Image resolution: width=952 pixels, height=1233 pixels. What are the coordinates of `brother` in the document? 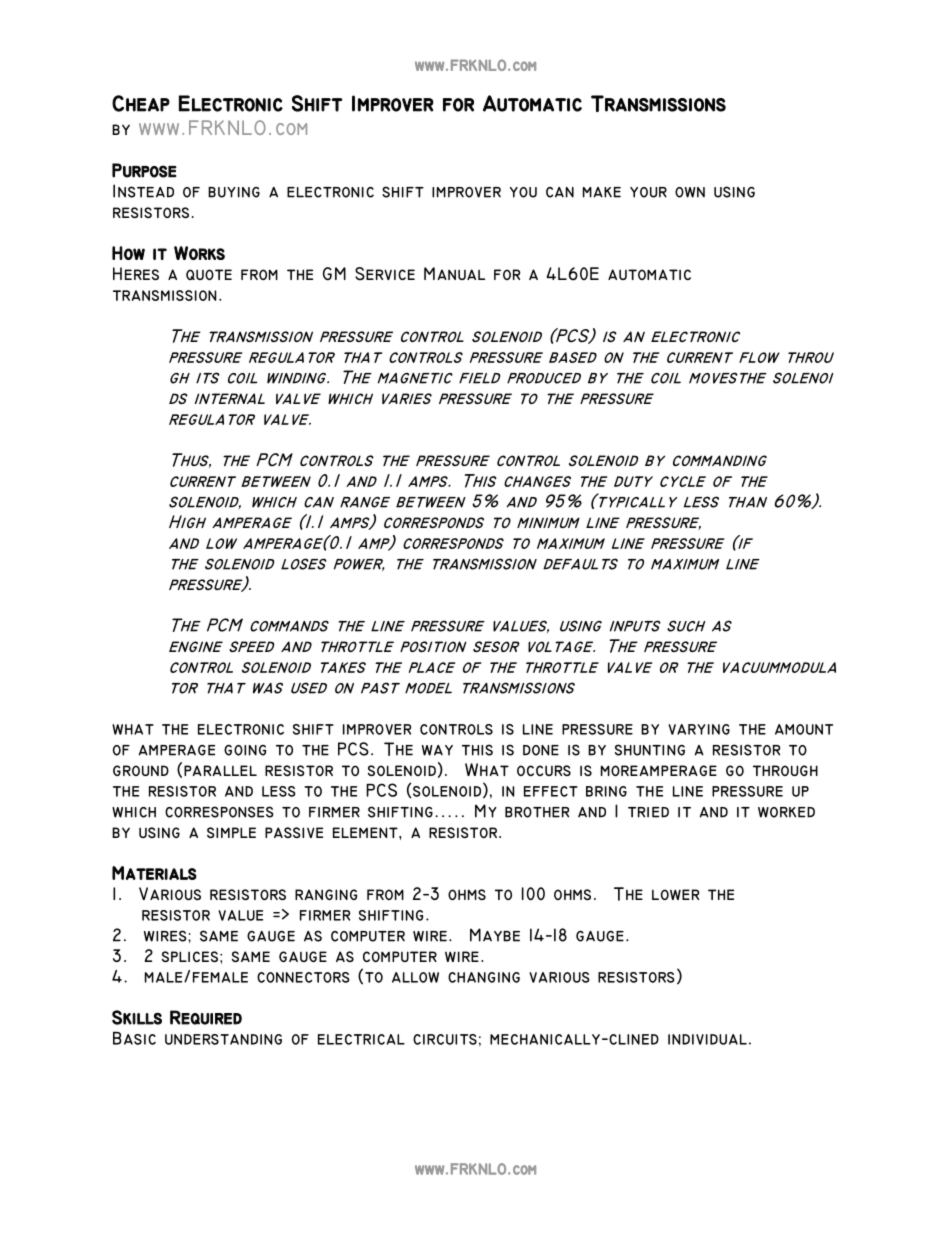 It's located at (537, 812).
